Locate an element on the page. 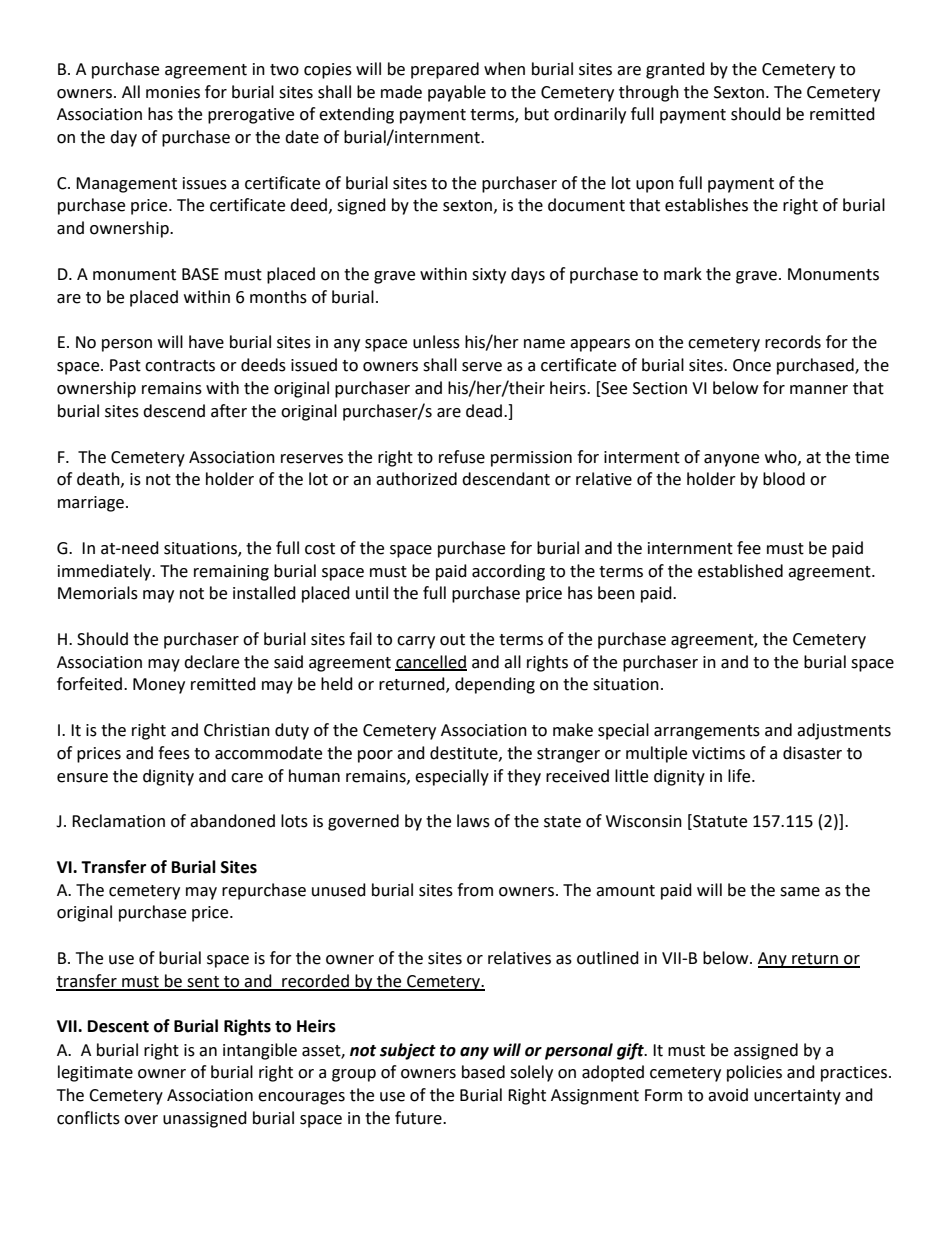 This page has width=952, height=1233. remaining is located at coordinates (231, 573).
